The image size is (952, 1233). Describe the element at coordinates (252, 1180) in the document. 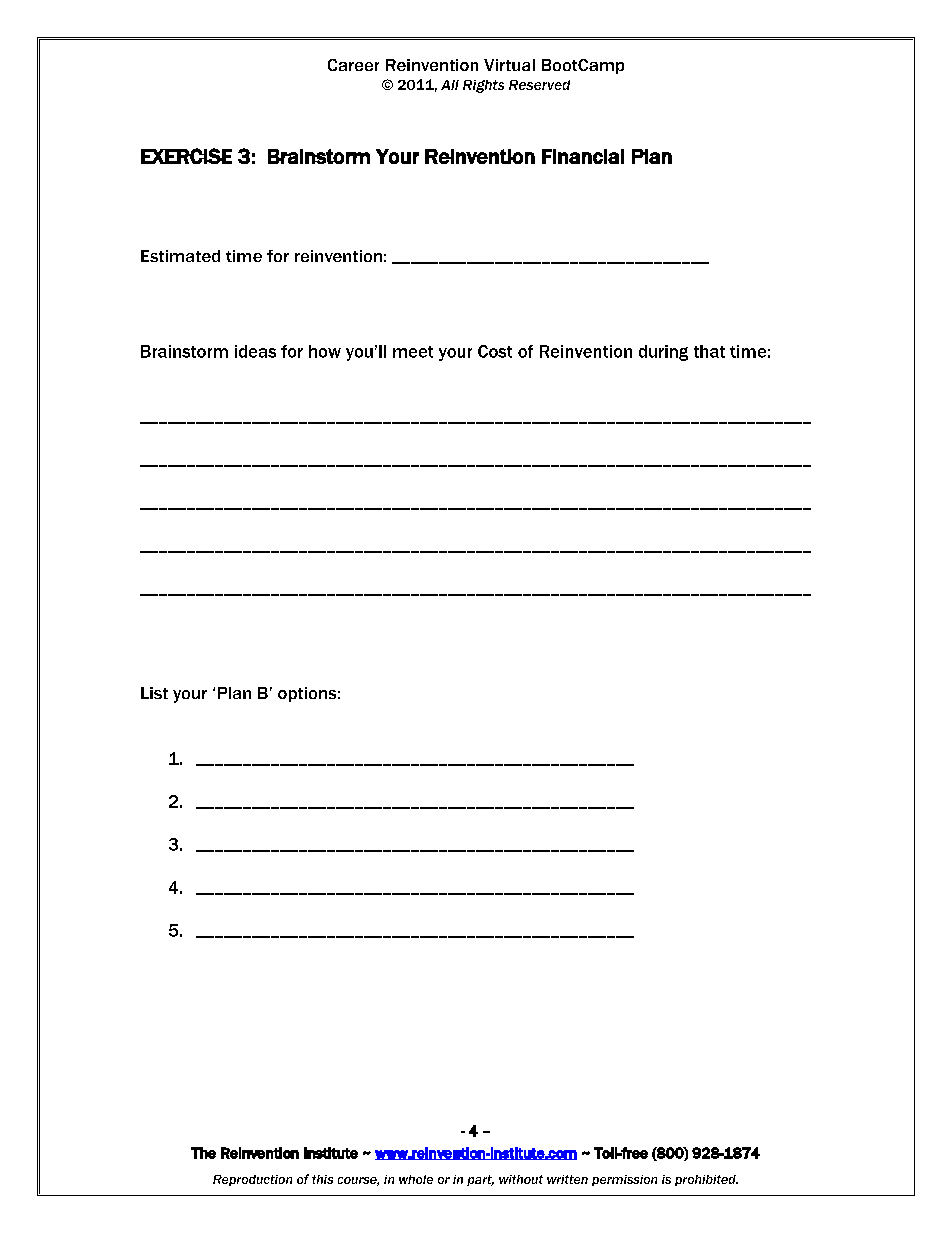

I see `Reproduction` at that location.
